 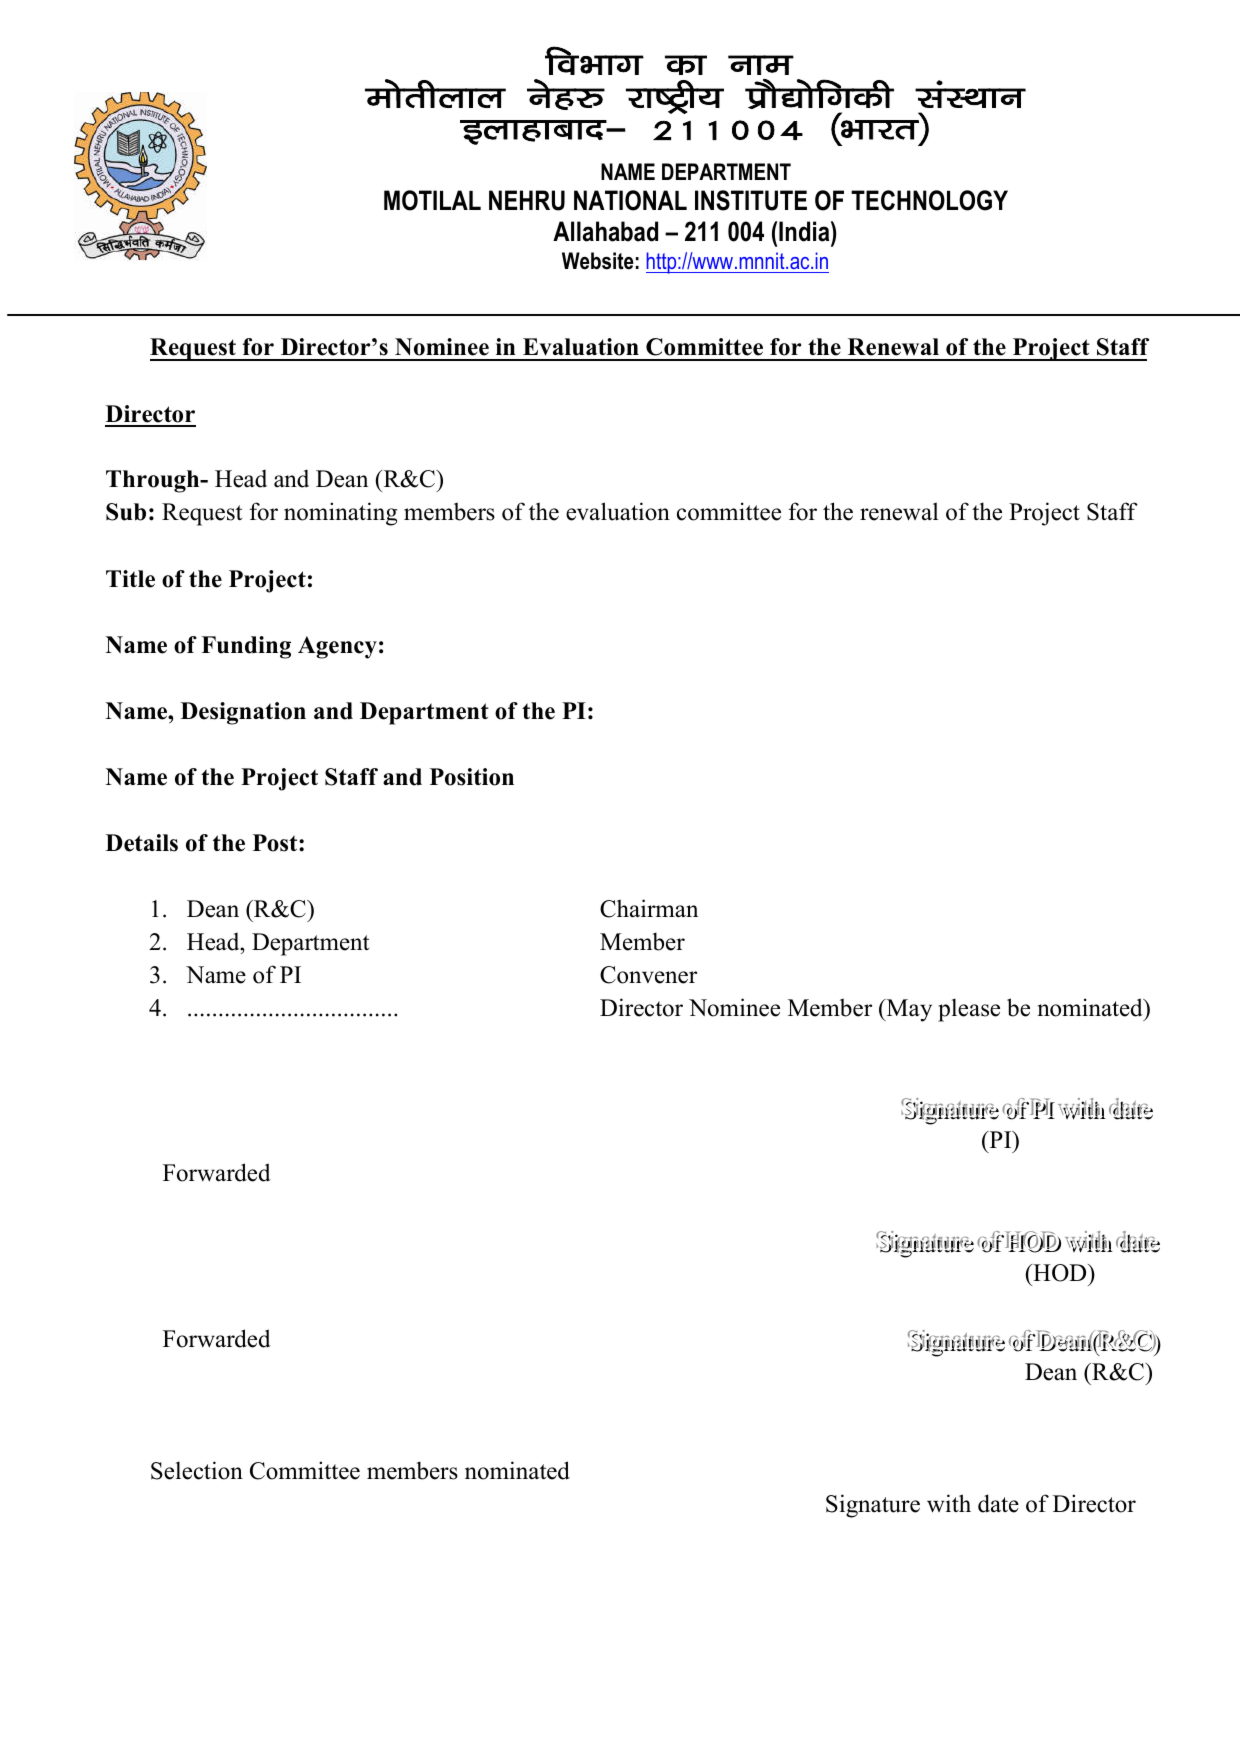 What do you see at coordinates (630, 200) in the screenshot?
I see `NATIONAL` at bounding box center [630, 200].
